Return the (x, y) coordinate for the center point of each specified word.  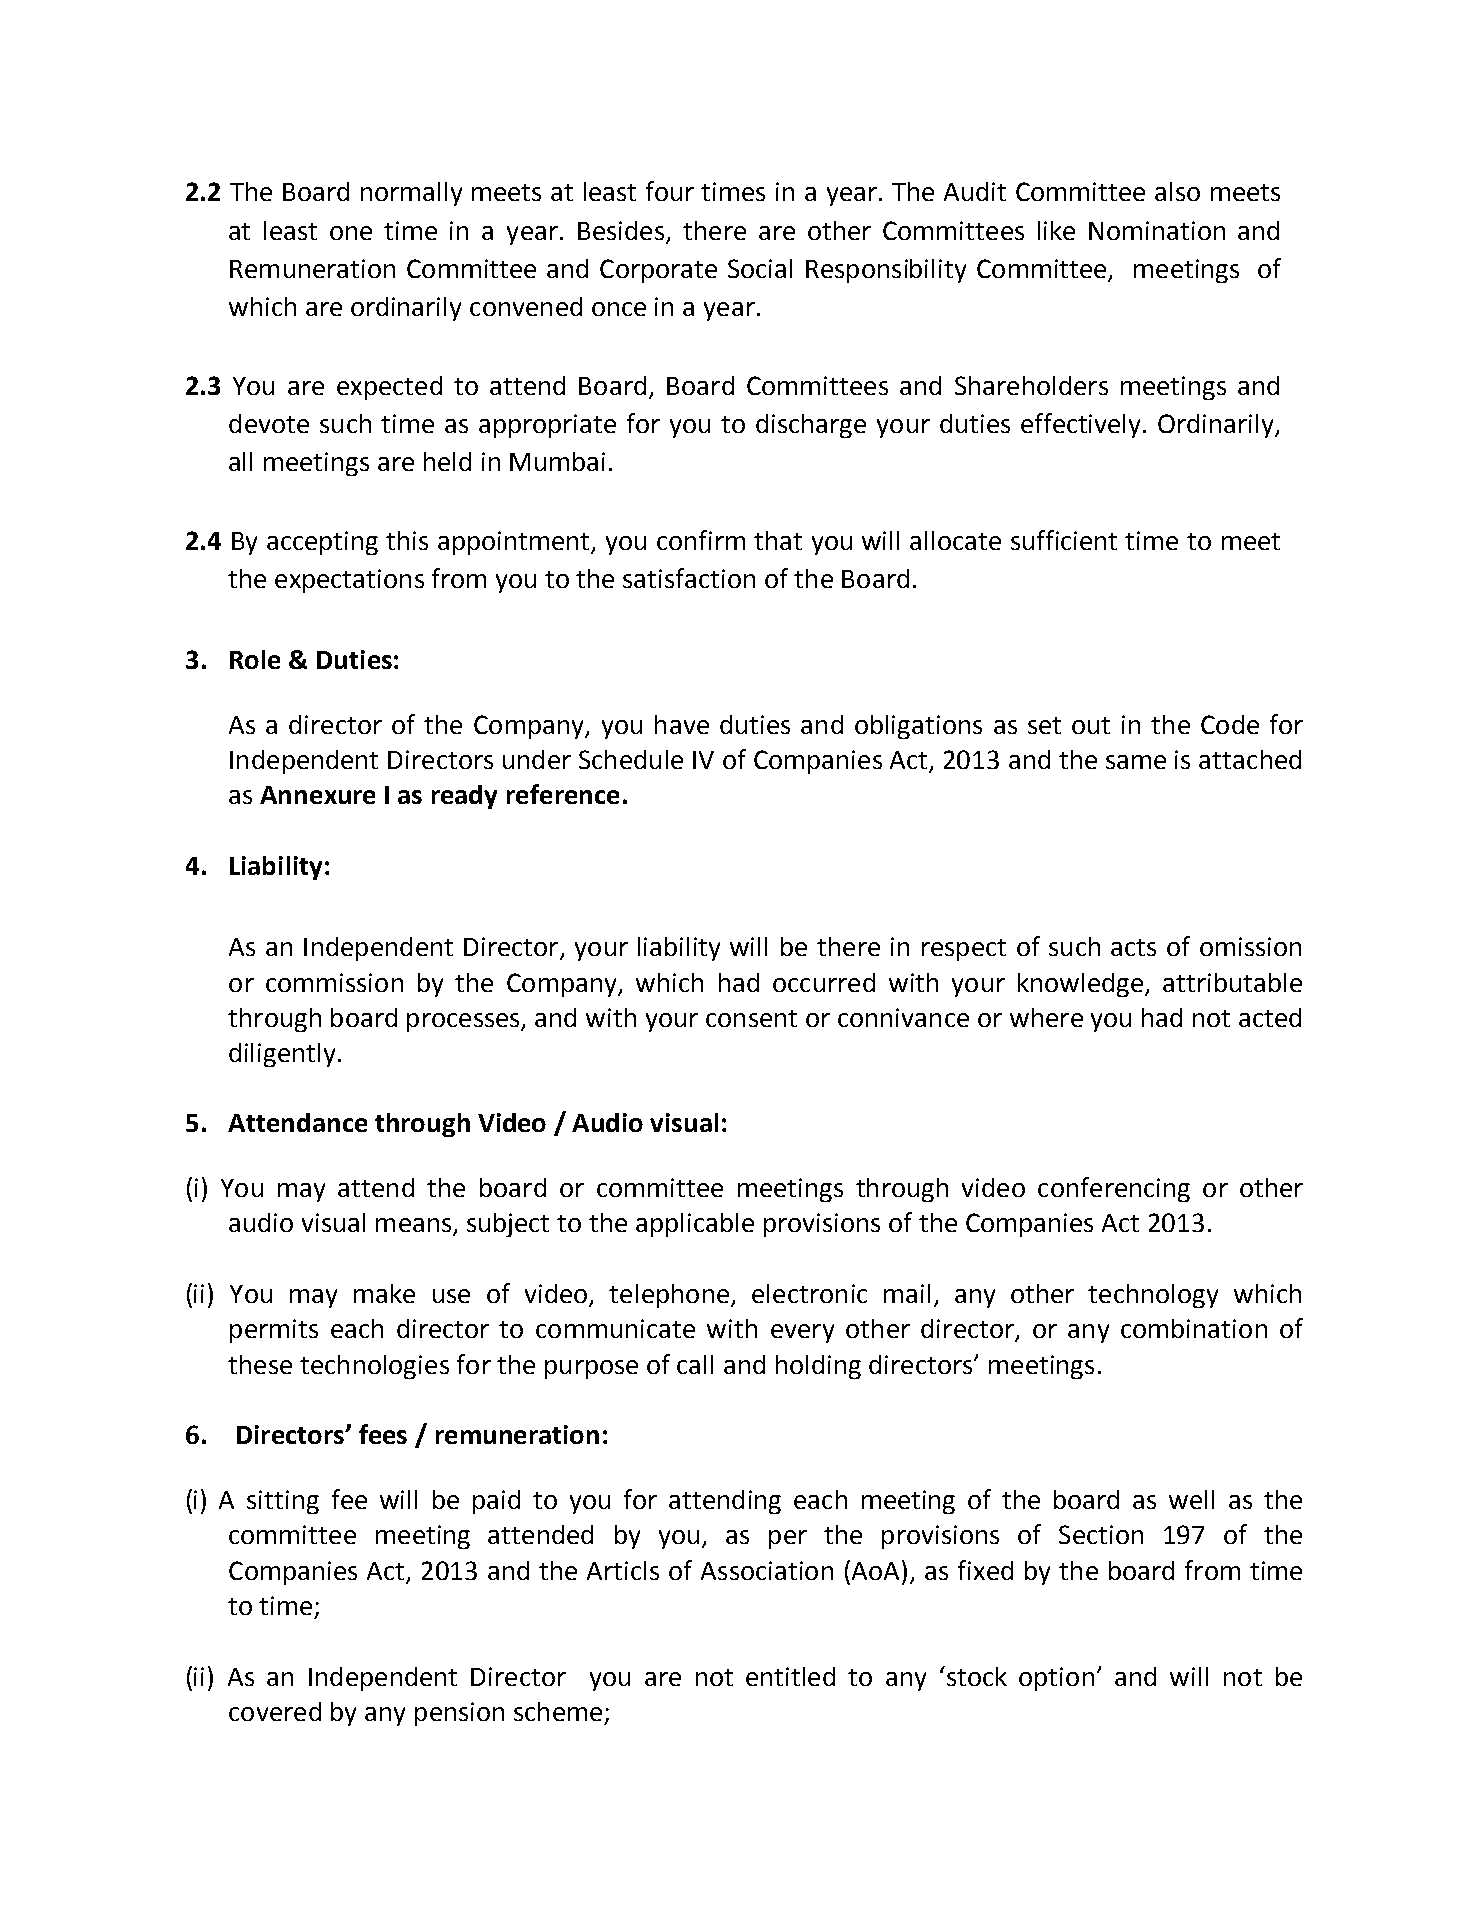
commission (334, 982)
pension (459, 1714)
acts (1133, 947)
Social (760, 268)
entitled (790, 1676)
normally (411, 194)
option (1056, 1679)
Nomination (1157, 230)
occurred (824, 982)
